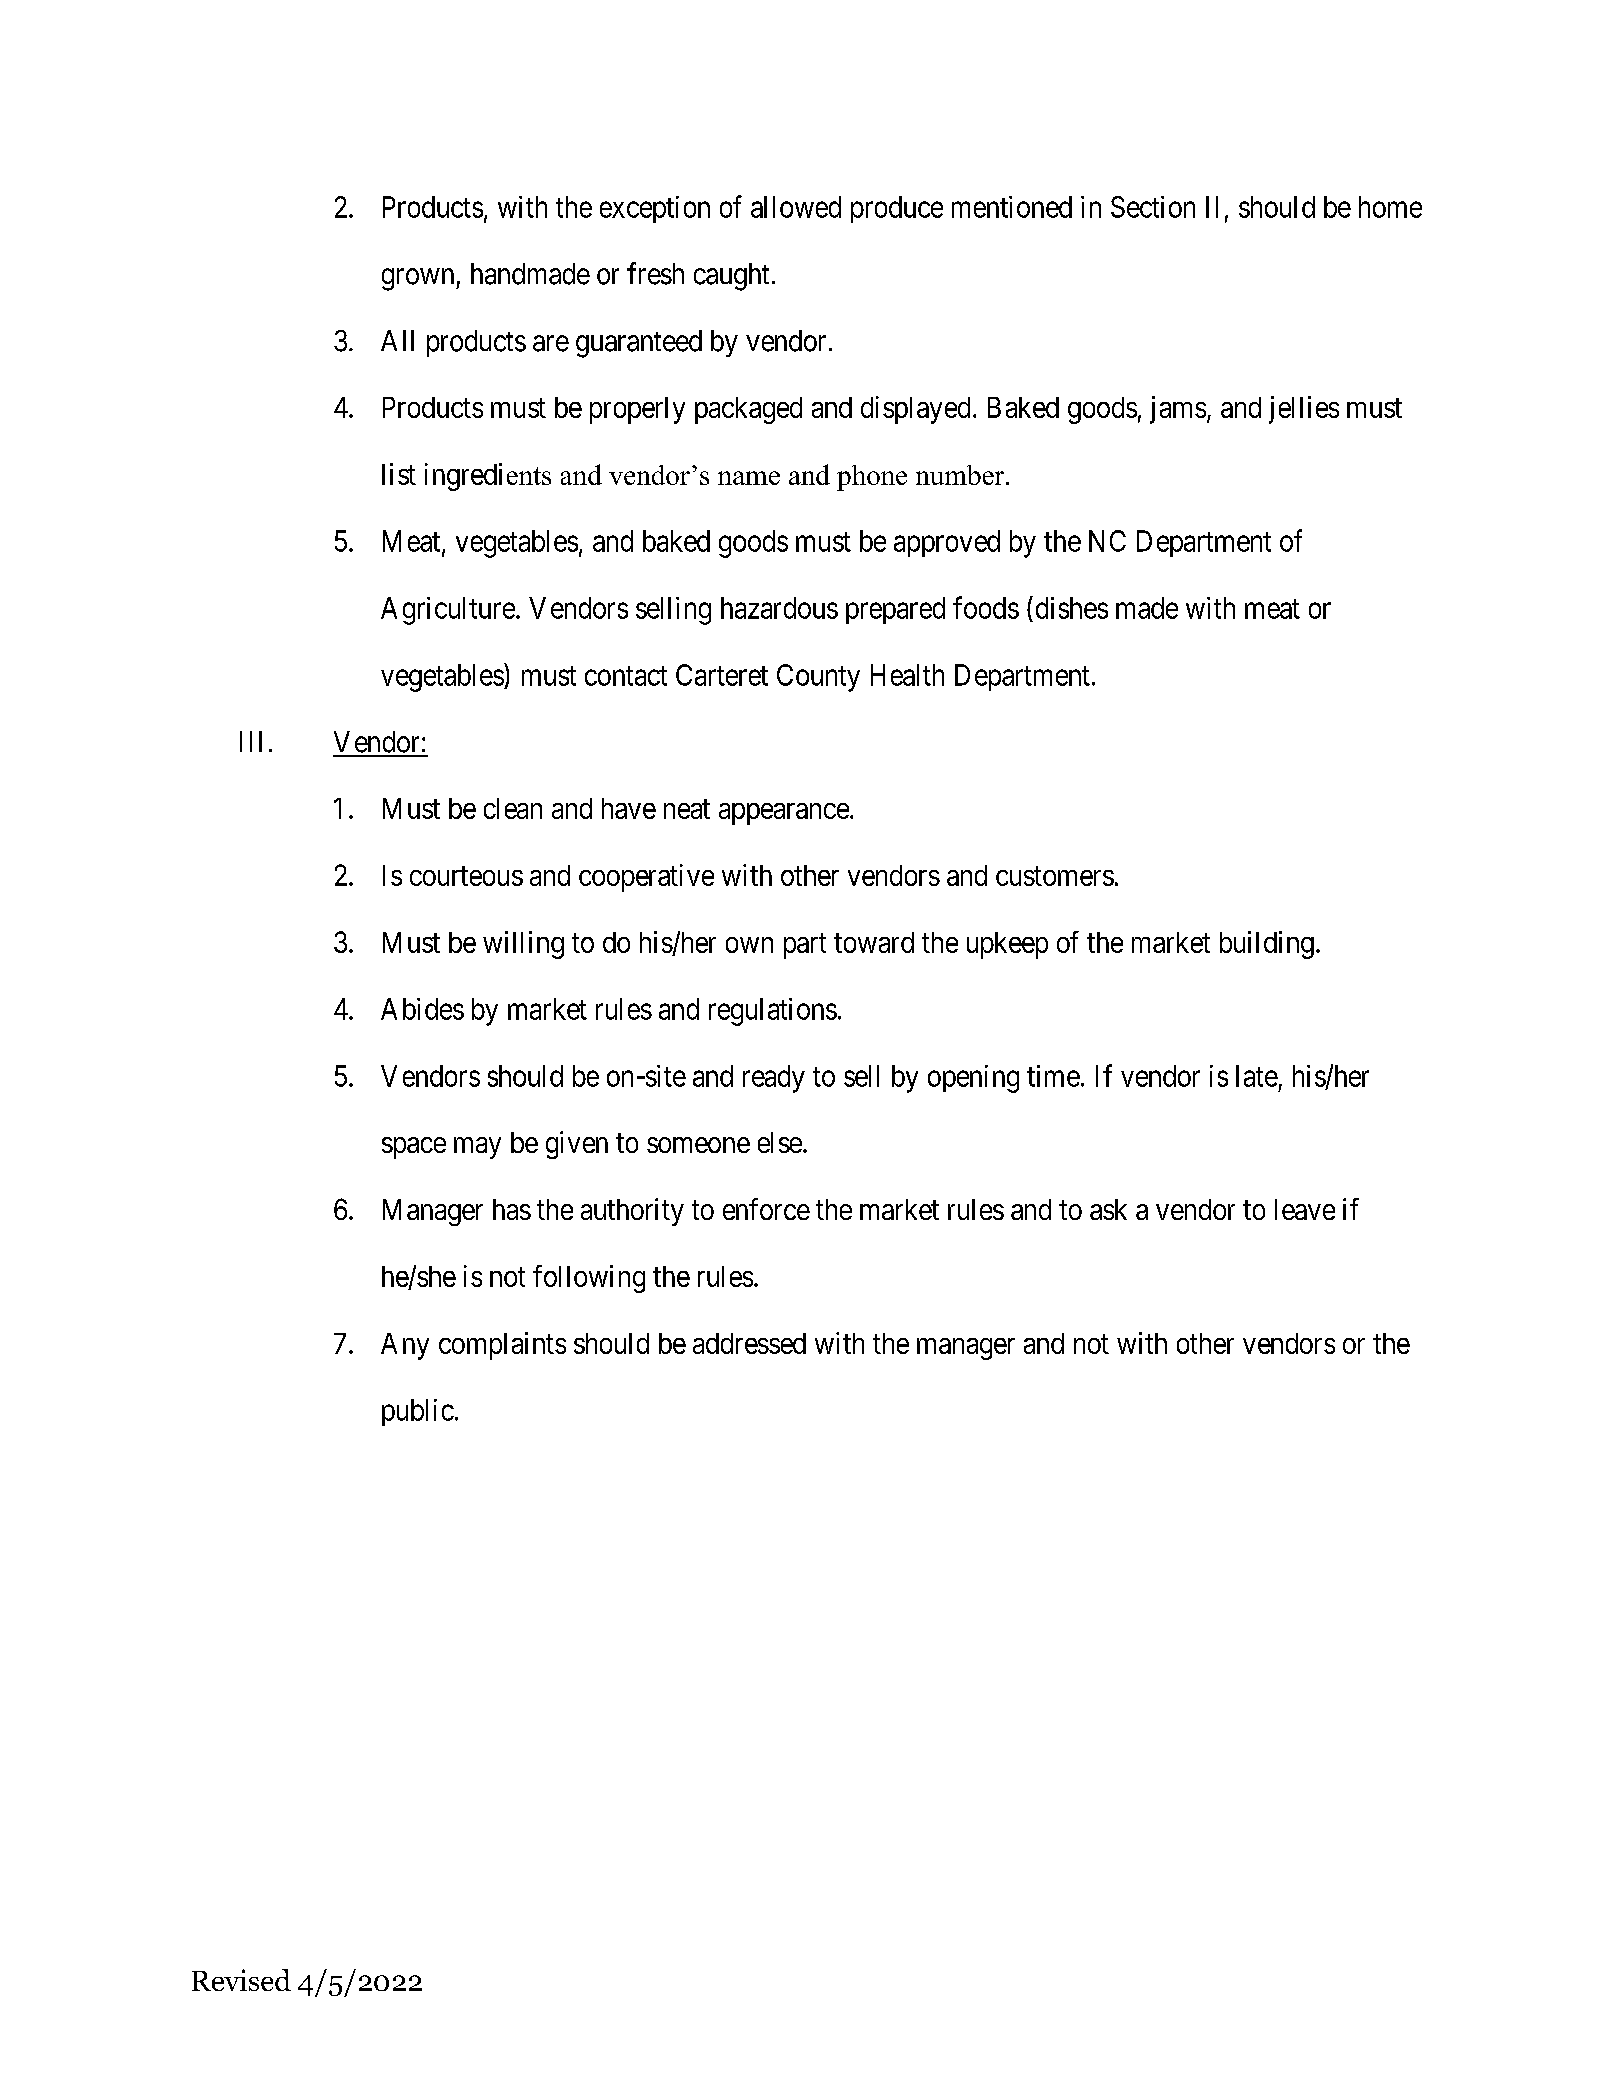 This image has height=2092, width=1616. What do you see at coordinates (418, 1412) in the image?
I see `public` at bounding box center [418, 1412].
